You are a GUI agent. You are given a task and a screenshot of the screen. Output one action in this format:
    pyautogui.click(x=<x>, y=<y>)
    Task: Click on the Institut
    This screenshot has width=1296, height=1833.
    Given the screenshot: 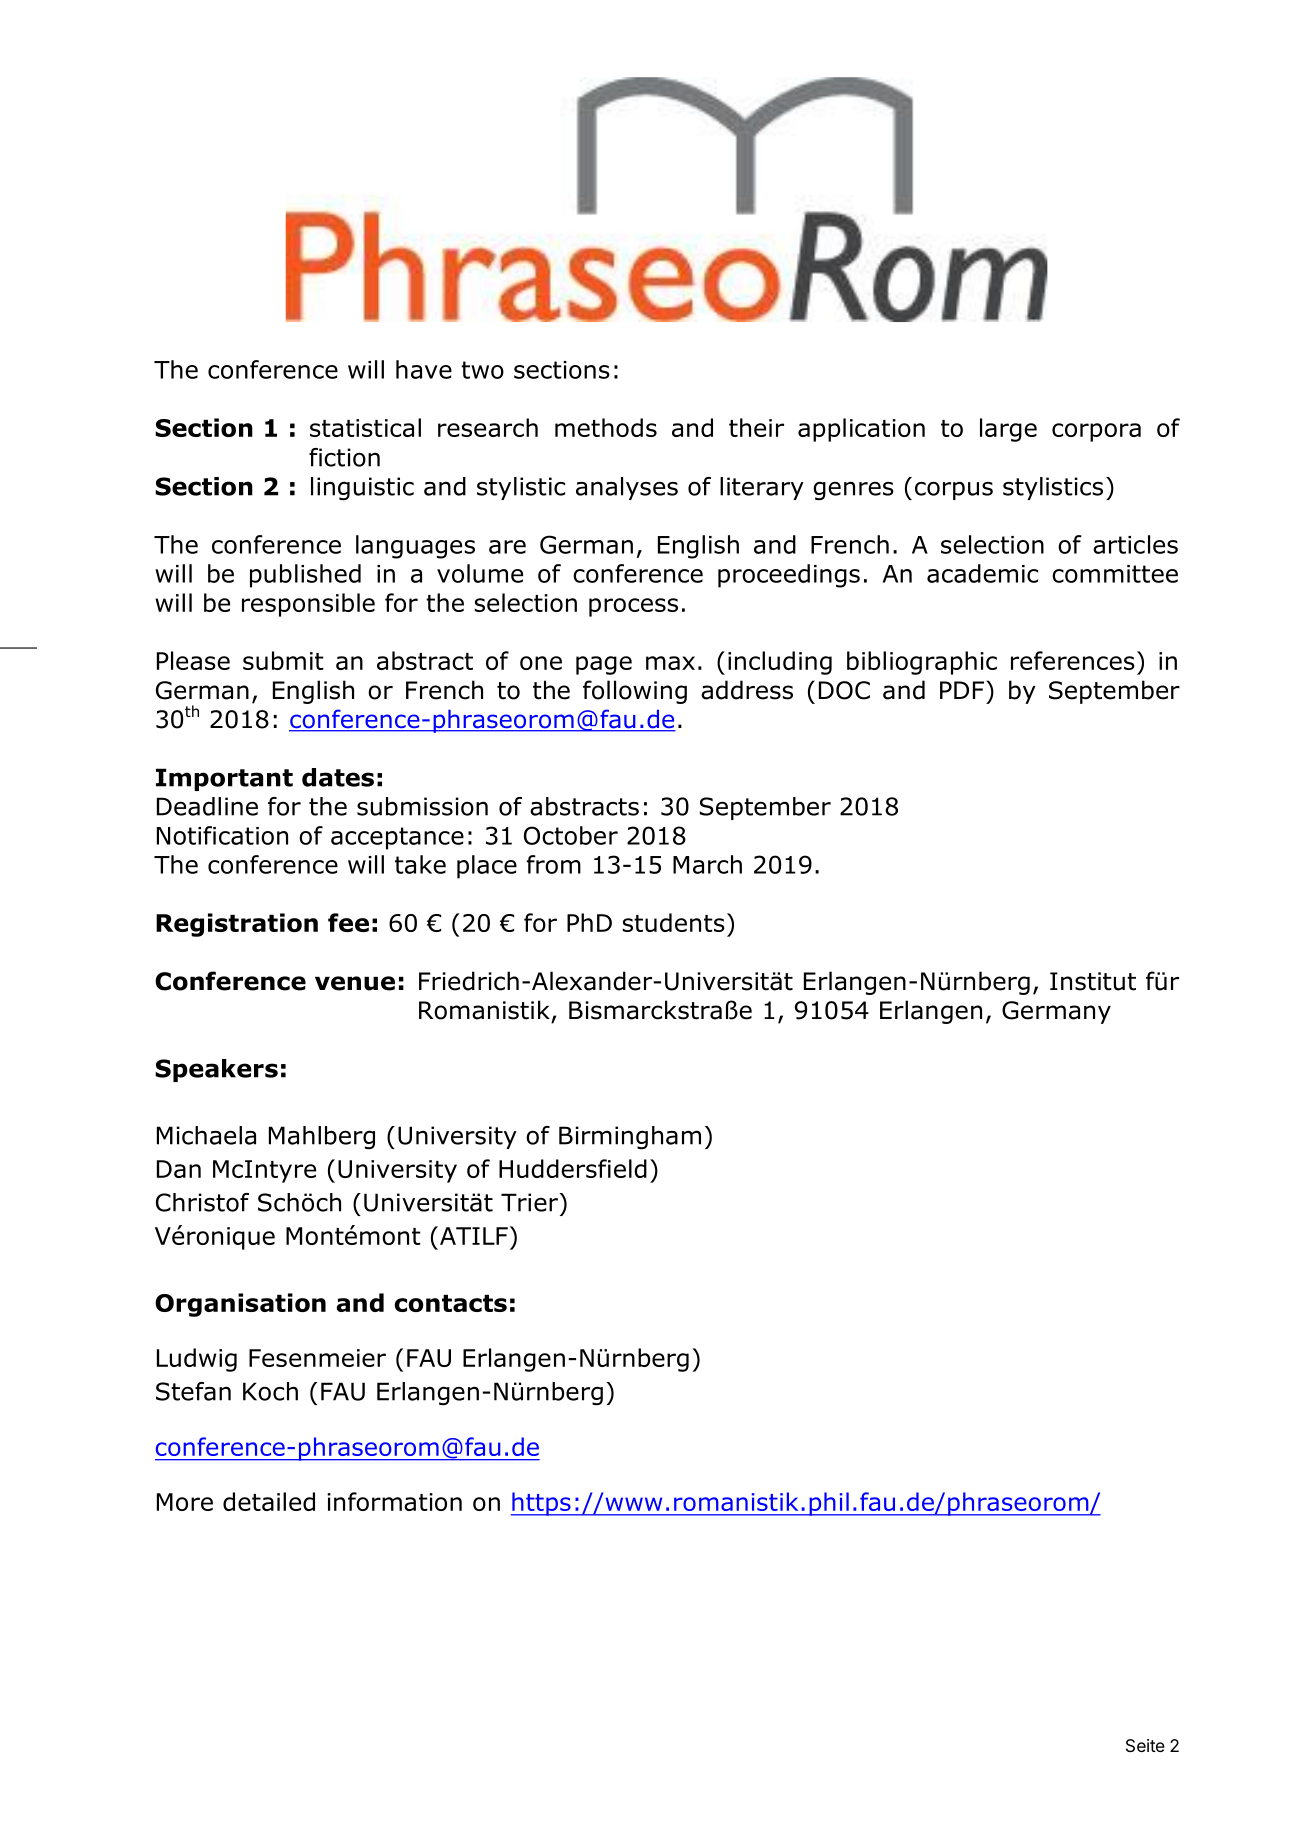 What is the action you would take?
    pyautogui.click(x=1093, y=981)
